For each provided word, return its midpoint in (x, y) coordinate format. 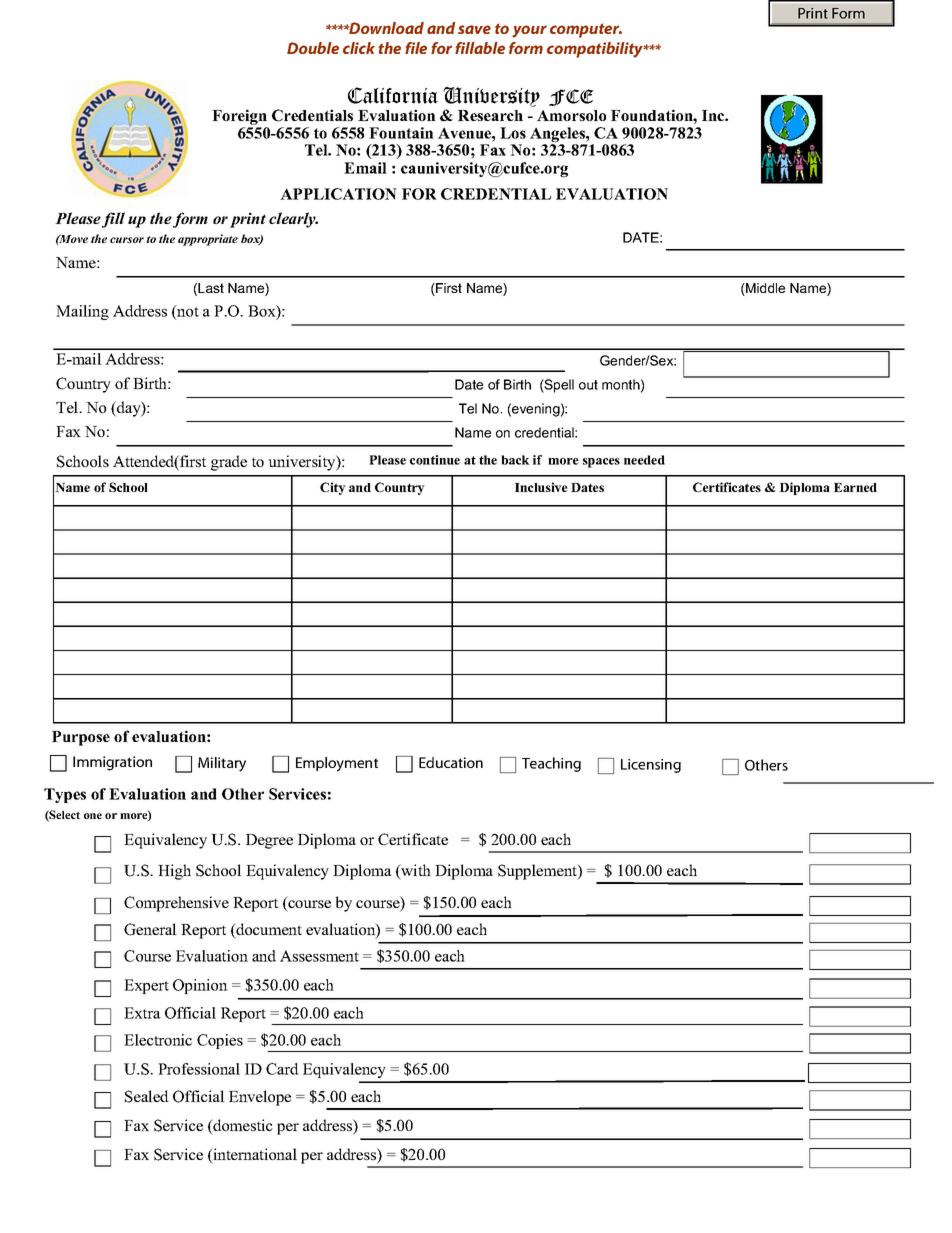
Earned (855, 487)
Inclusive (541, 487)
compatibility (596, 50)
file (416, 48)
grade (229, 463)
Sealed (147, 1096)
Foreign (240, 118)
